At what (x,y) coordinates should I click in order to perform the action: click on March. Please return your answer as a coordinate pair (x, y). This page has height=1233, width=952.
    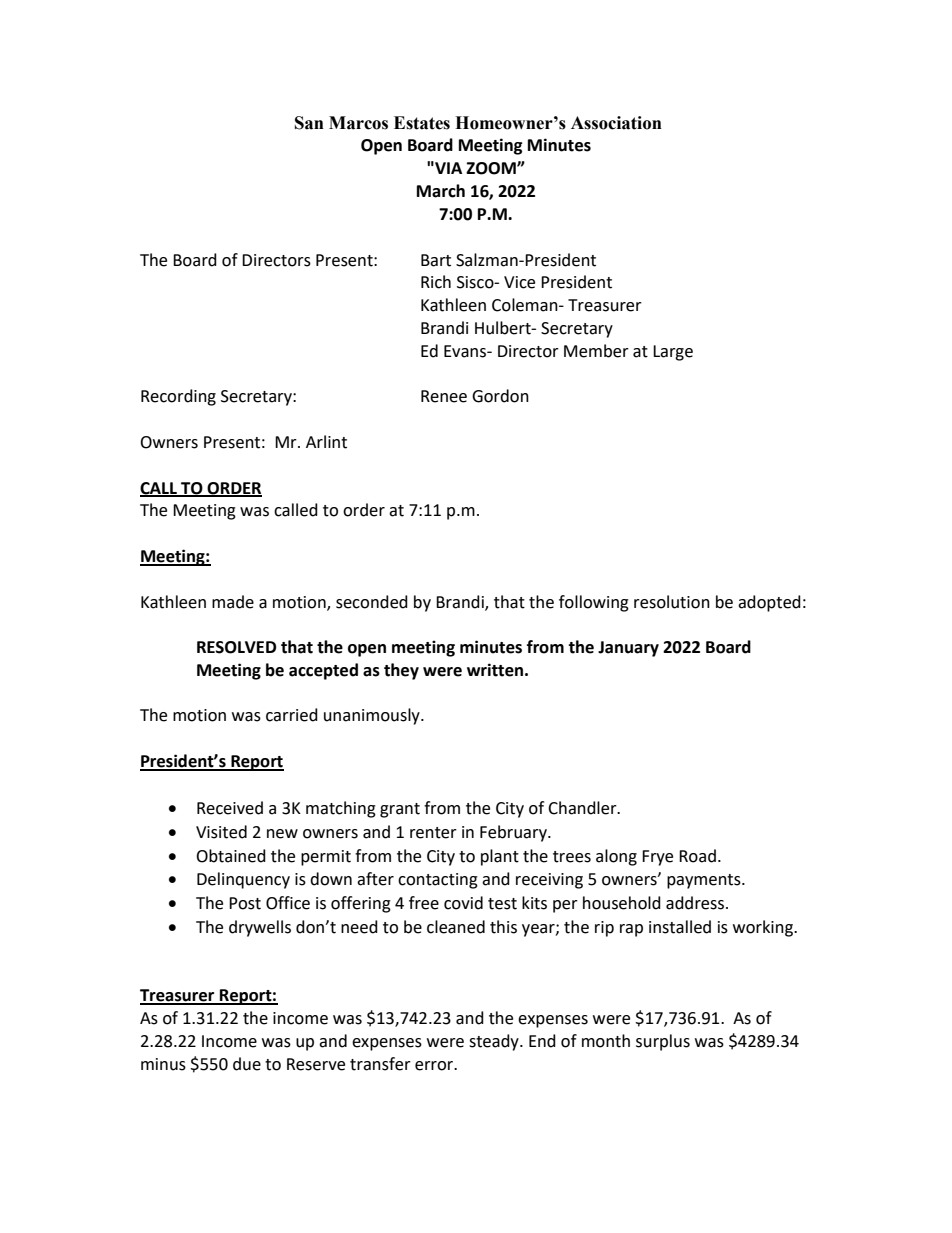
    Looking at the image, I should click on (441, 191).
